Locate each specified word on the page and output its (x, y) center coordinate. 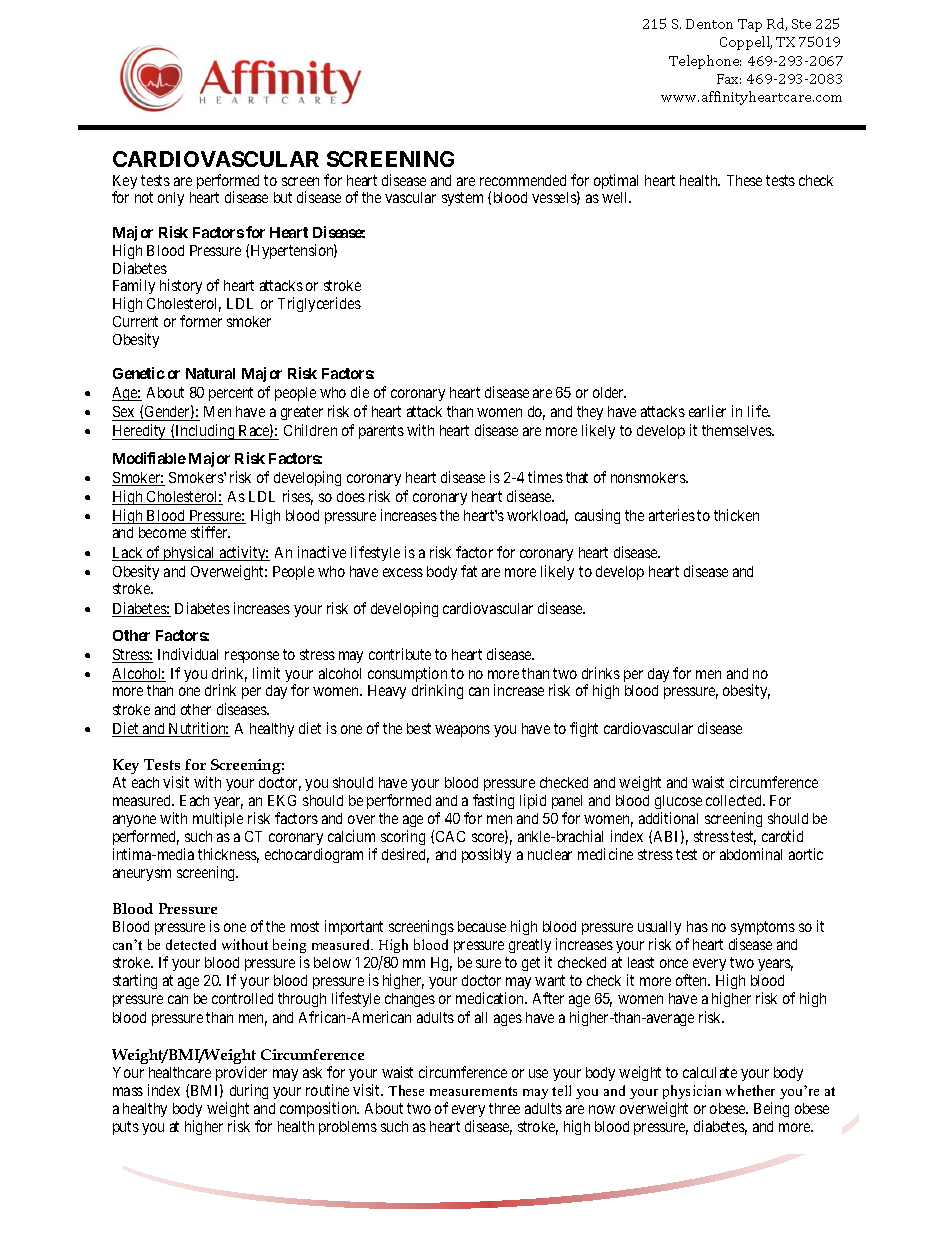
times (545, 477)
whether (750, 1090)
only (171, 199)
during (249, 1091)
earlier (707, 411)
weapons (462, 731)
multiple (218, 819)
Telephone (705, 62)
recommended (523, 180)
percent (231, 394)
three (504, 1108)
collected (735, 800)
